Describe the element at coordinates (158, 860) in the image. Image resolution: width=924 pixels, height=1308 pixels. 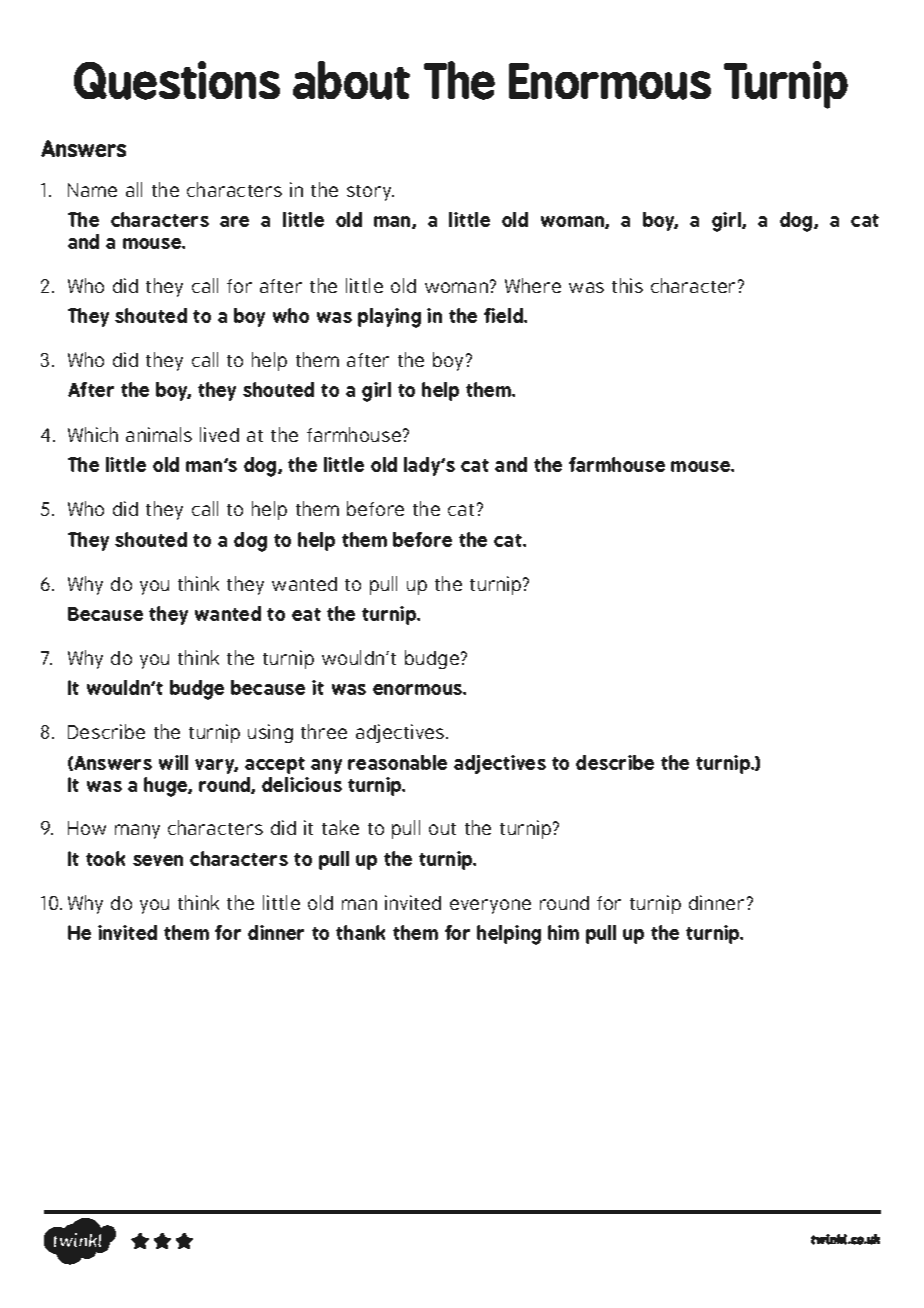
I see `seven` at that location.
